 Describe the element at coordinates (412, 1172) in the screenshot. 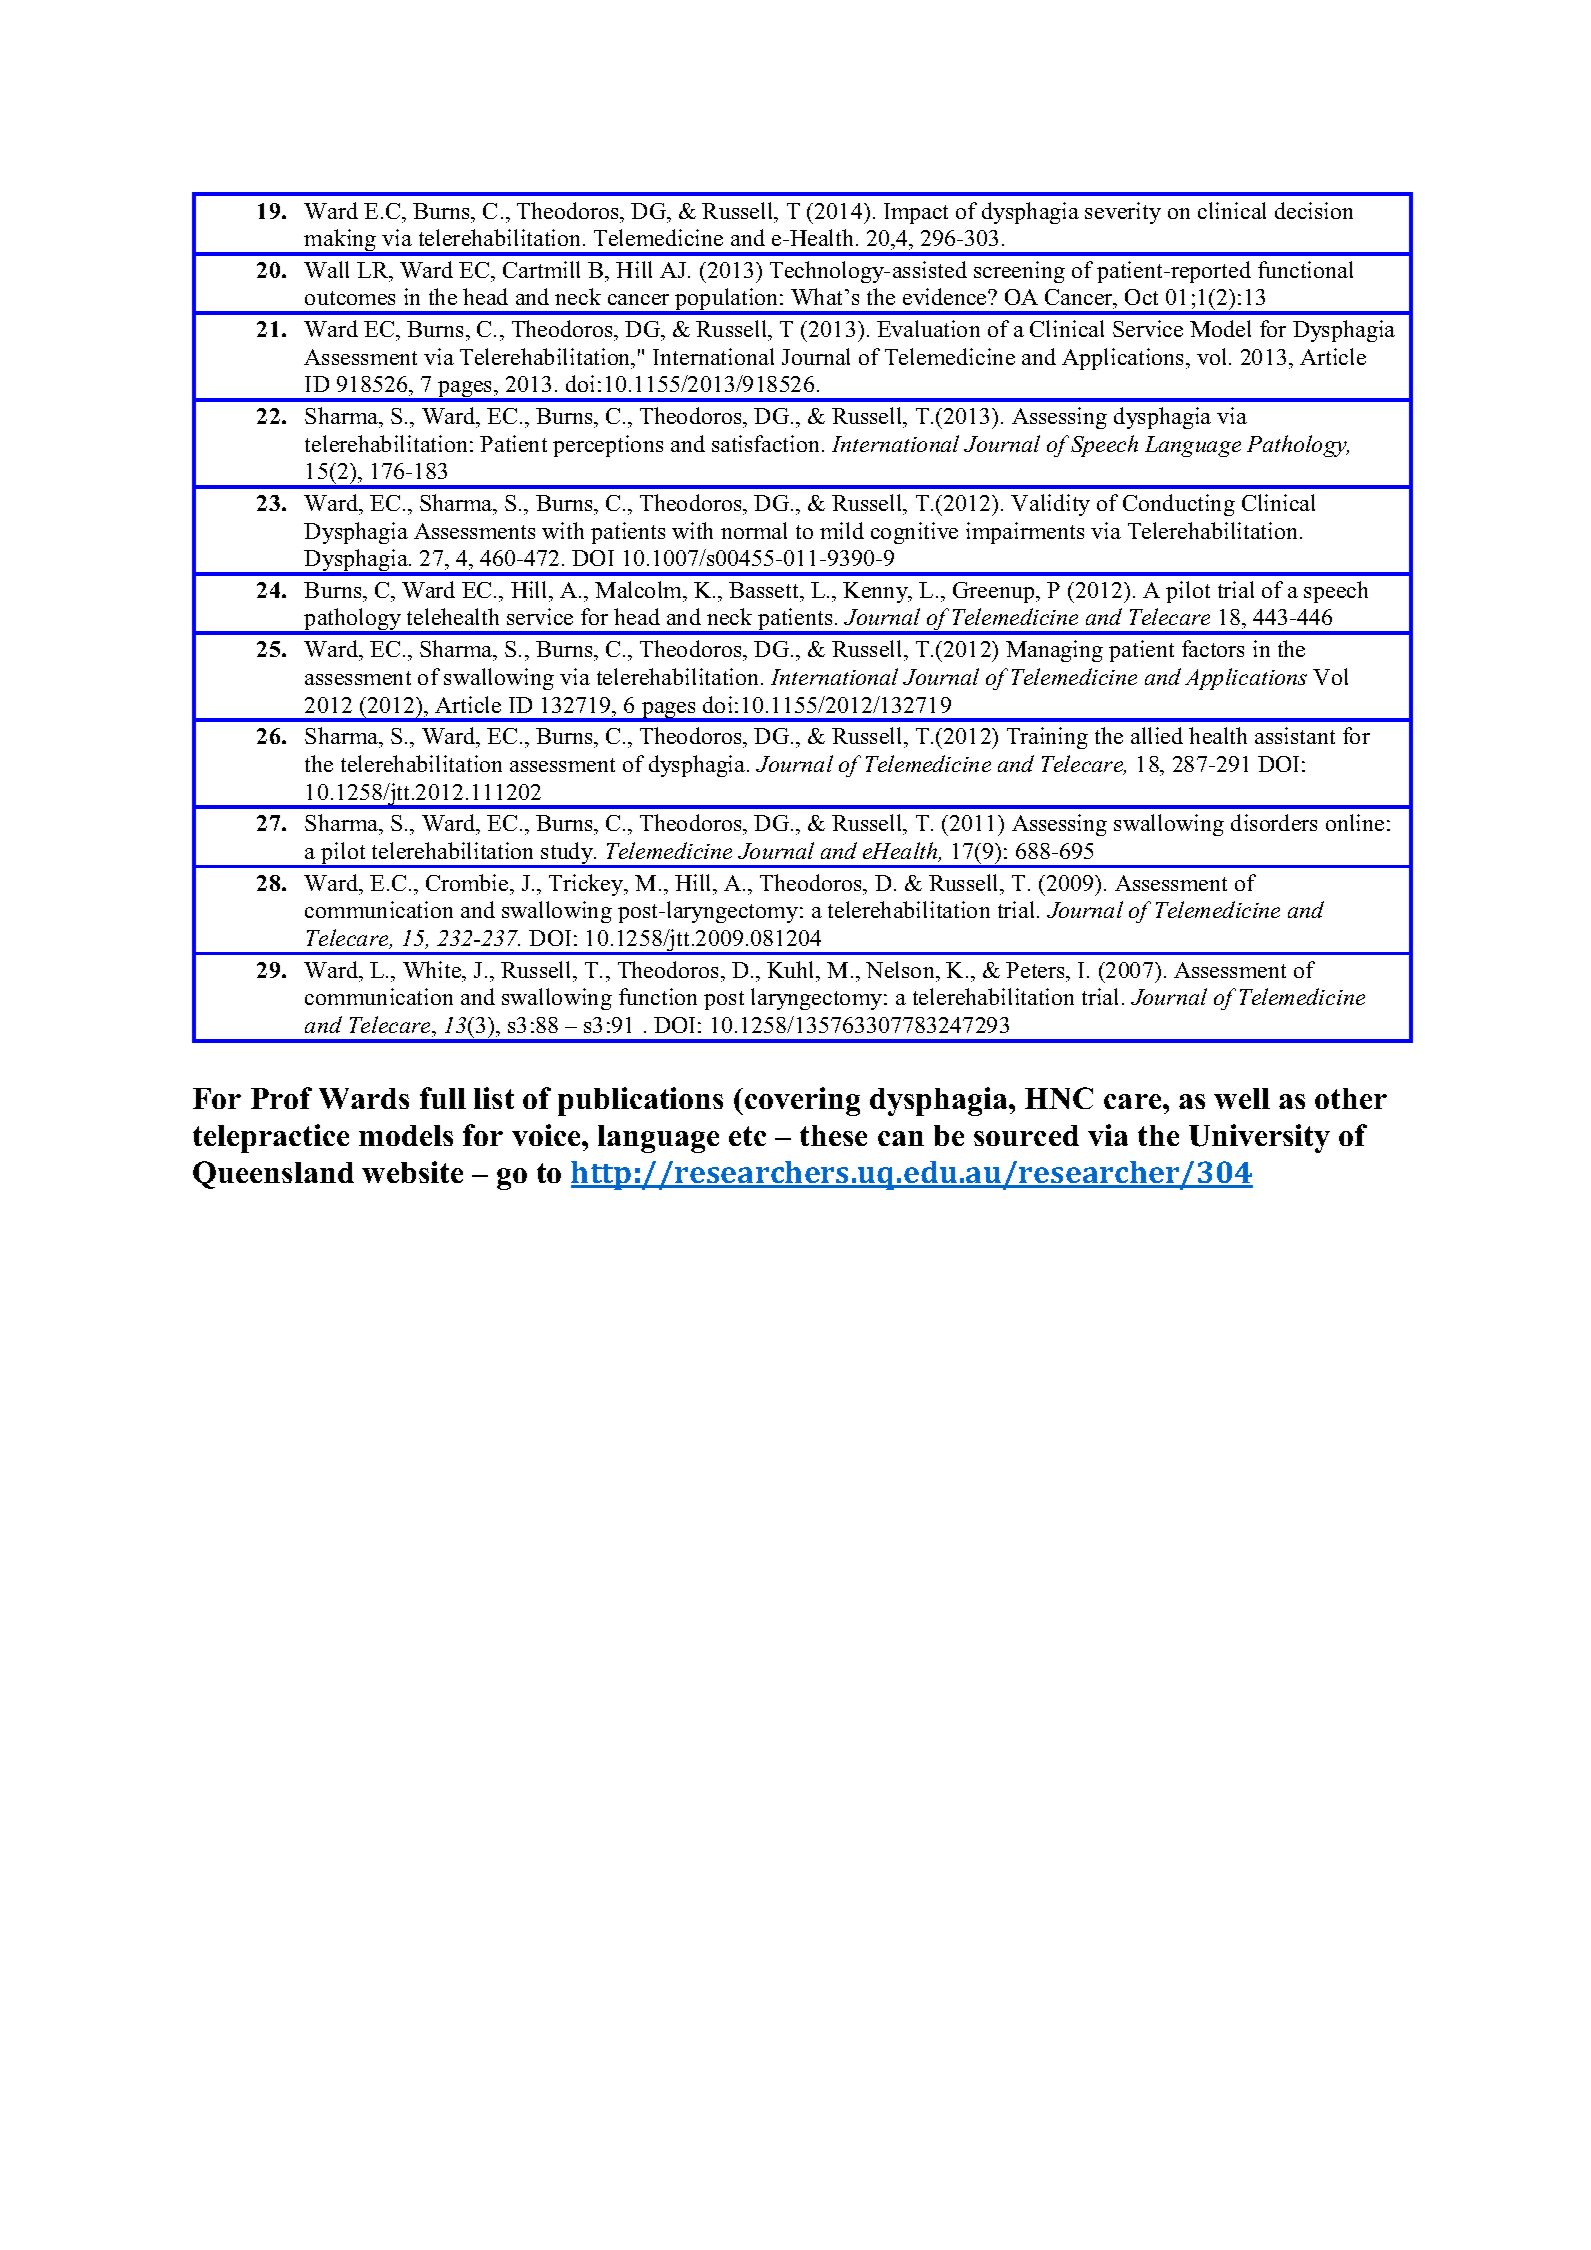

I see `website` at that location.
